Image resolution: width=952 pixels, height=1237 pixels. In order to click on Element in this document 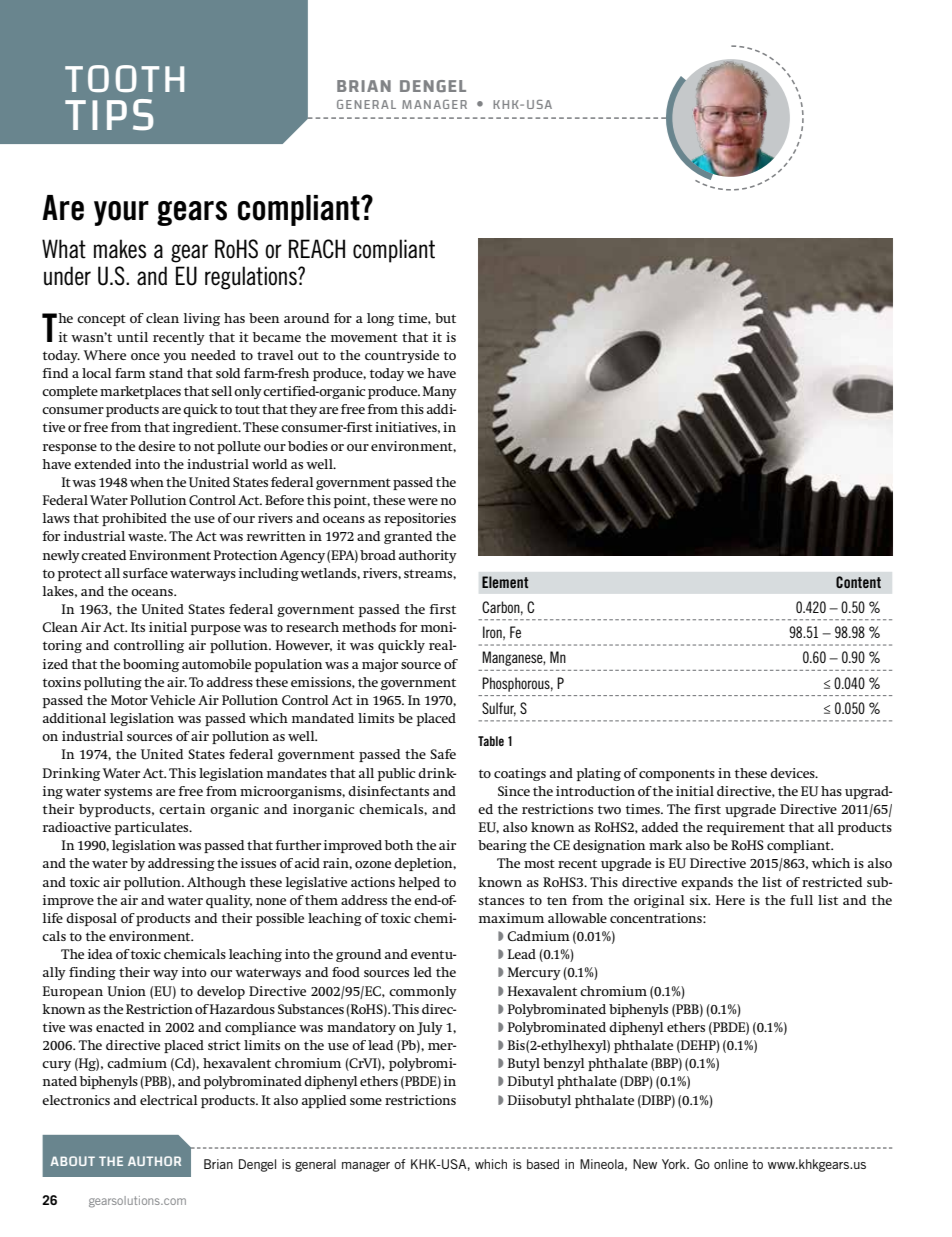, I will do `click(505, 582)`.
